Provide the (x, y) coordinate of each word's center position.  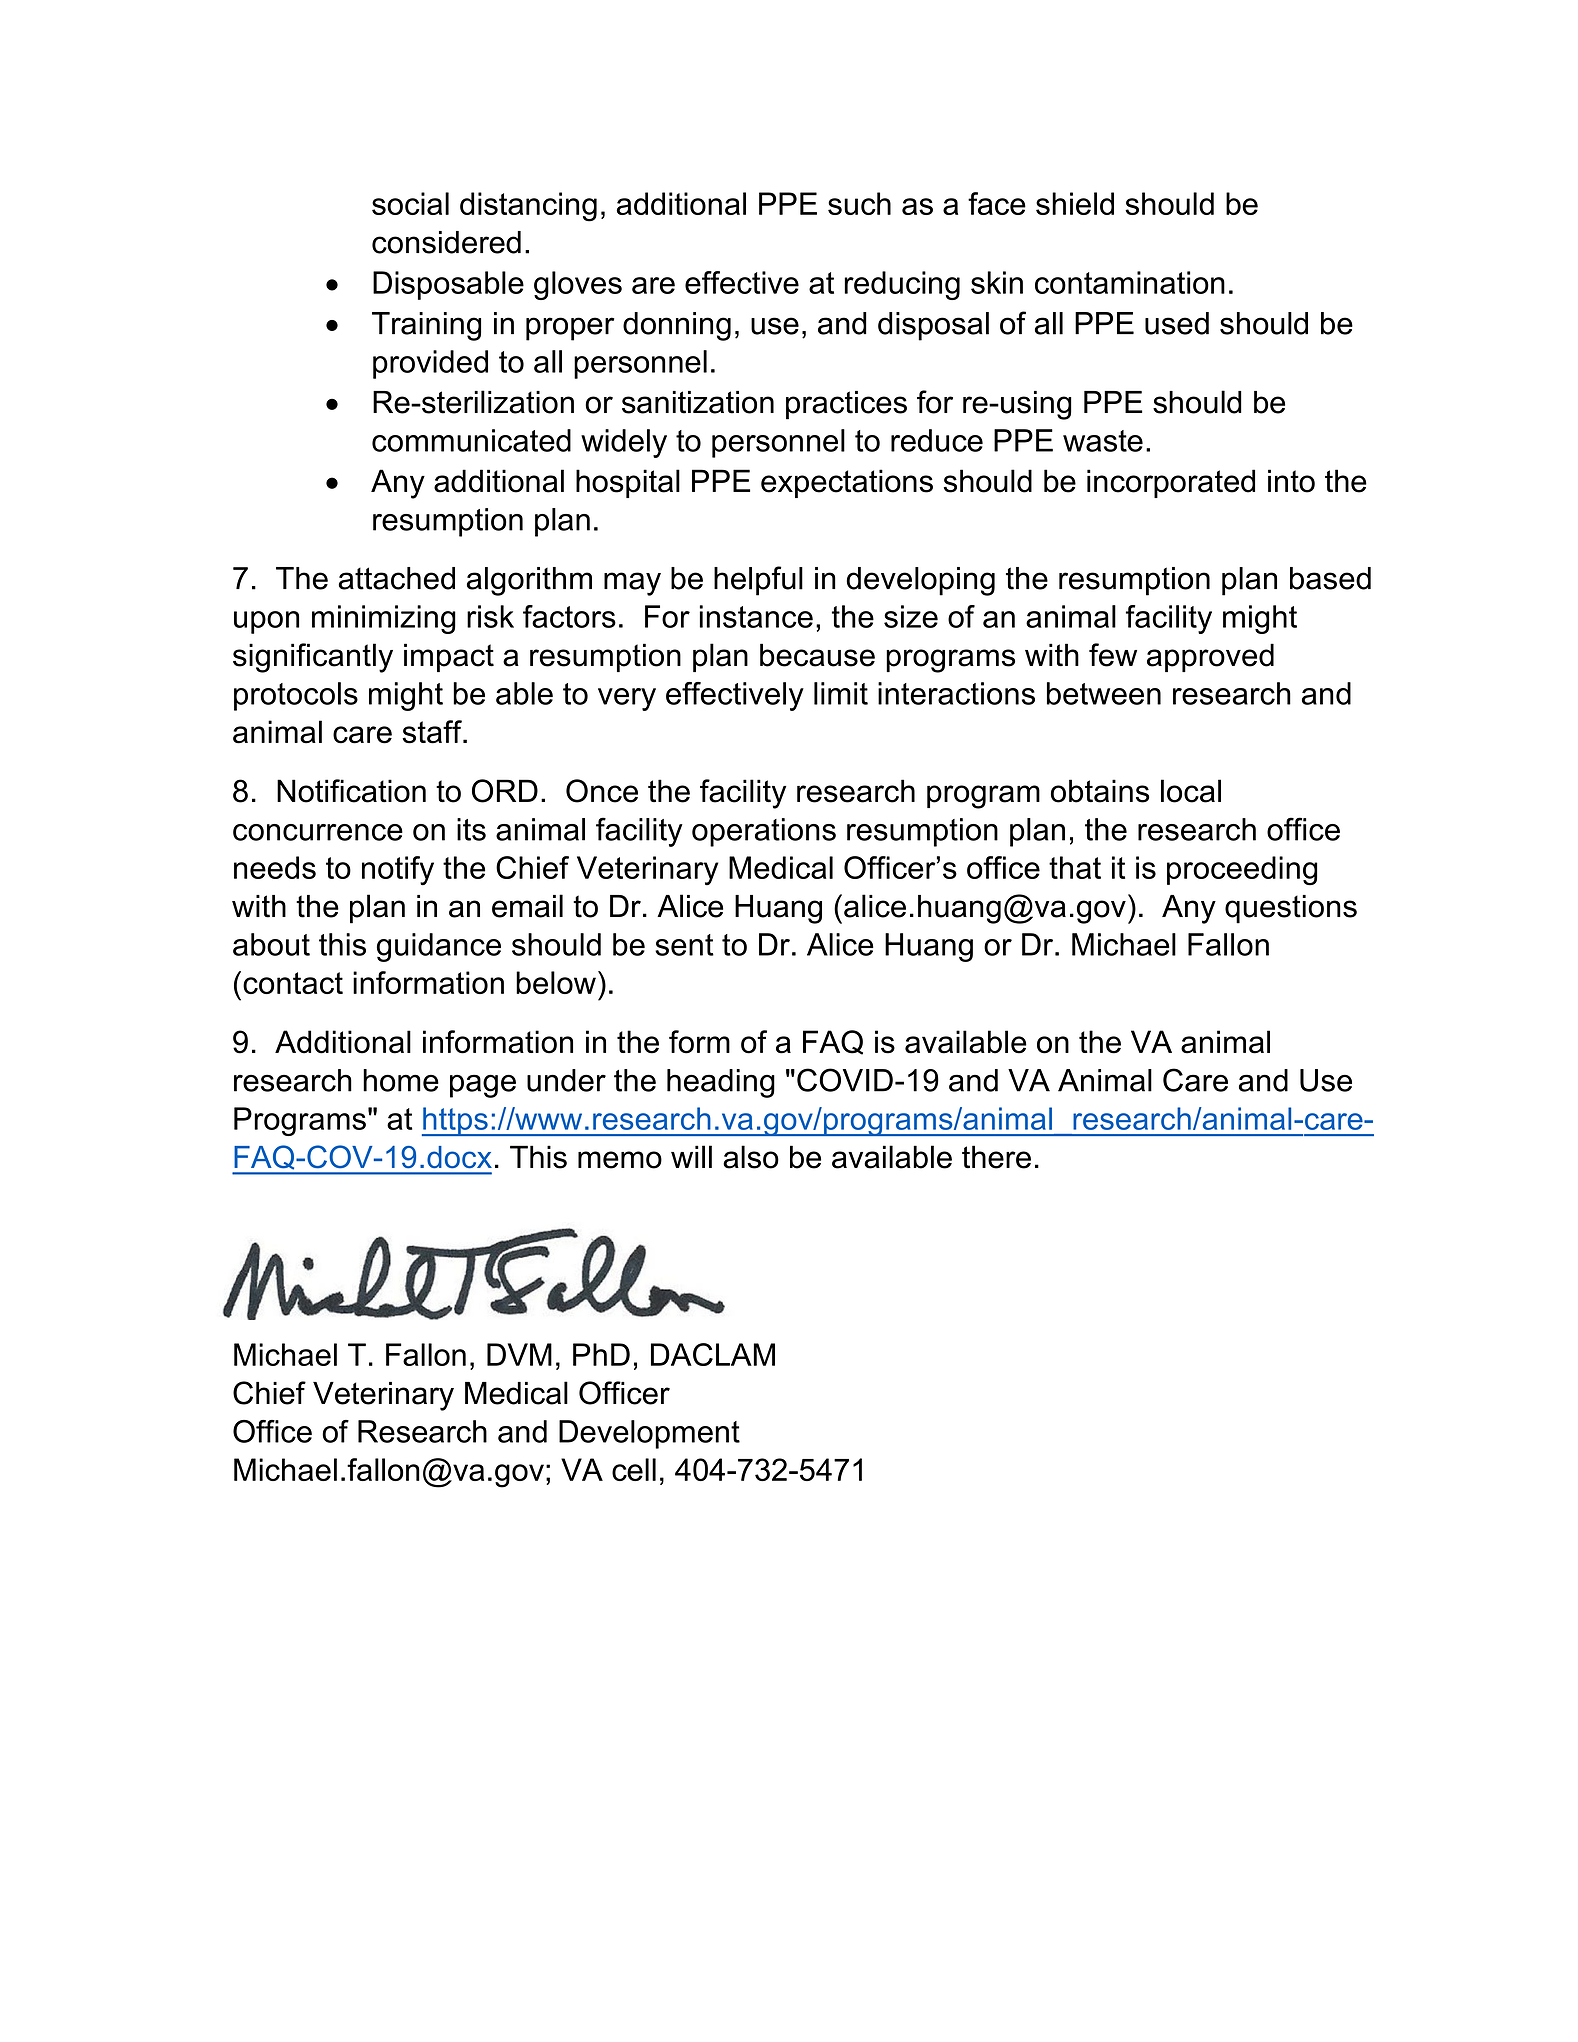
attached (397, 578)
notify (398, 871)
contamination (1130, 282)
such (859, 203)
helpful (758, 581)
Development (649, 1434)
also (751, 1157)
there (996, 1157)
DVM (519, 1354)
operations (764, 832)
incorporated (1171, 483)
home (401, 1080)
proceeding (1242, 871)
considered (446, 242)
